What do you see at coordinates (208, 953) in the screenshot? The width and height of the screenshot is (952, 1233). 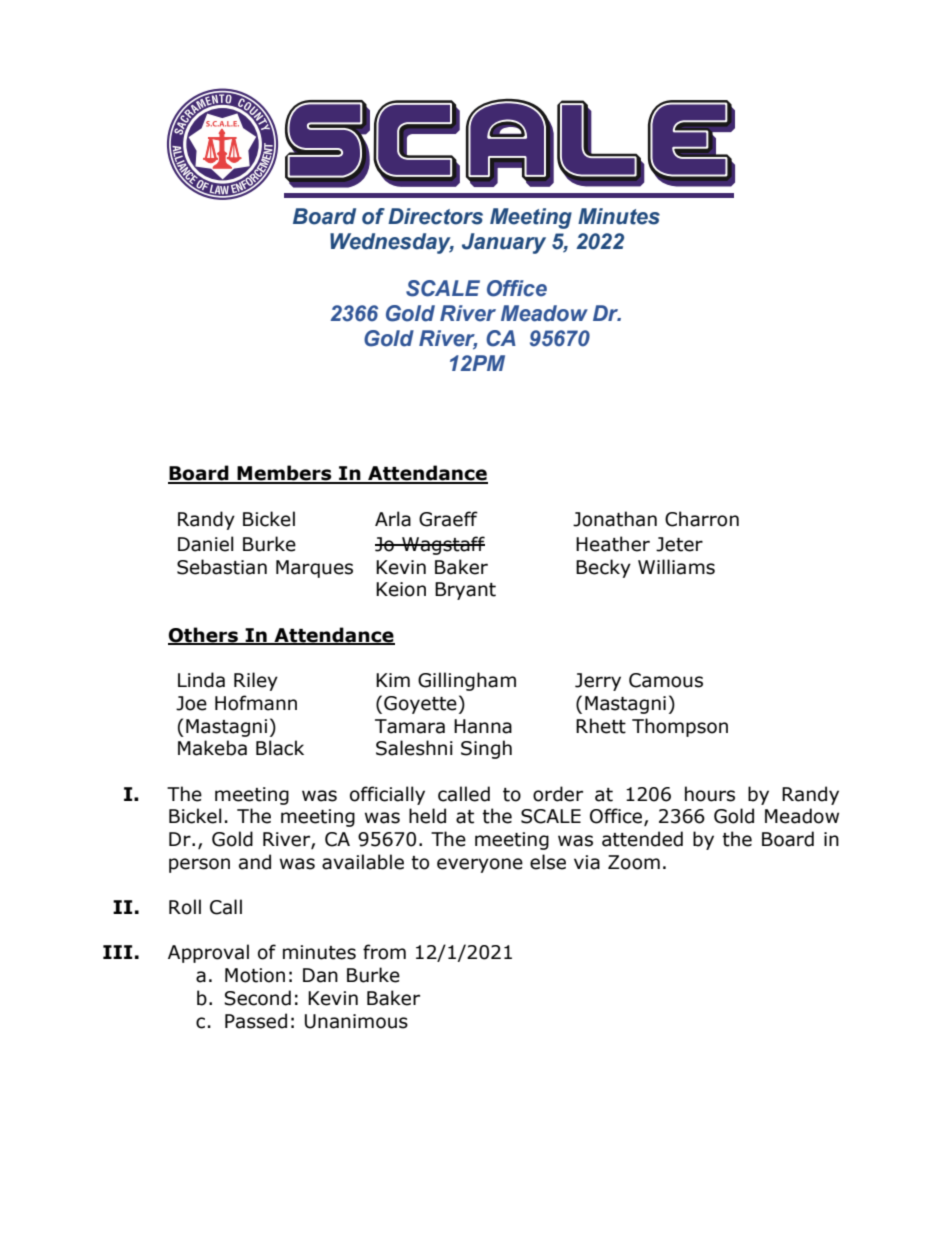 I see `Approval` at bounding box center [208, 953].
